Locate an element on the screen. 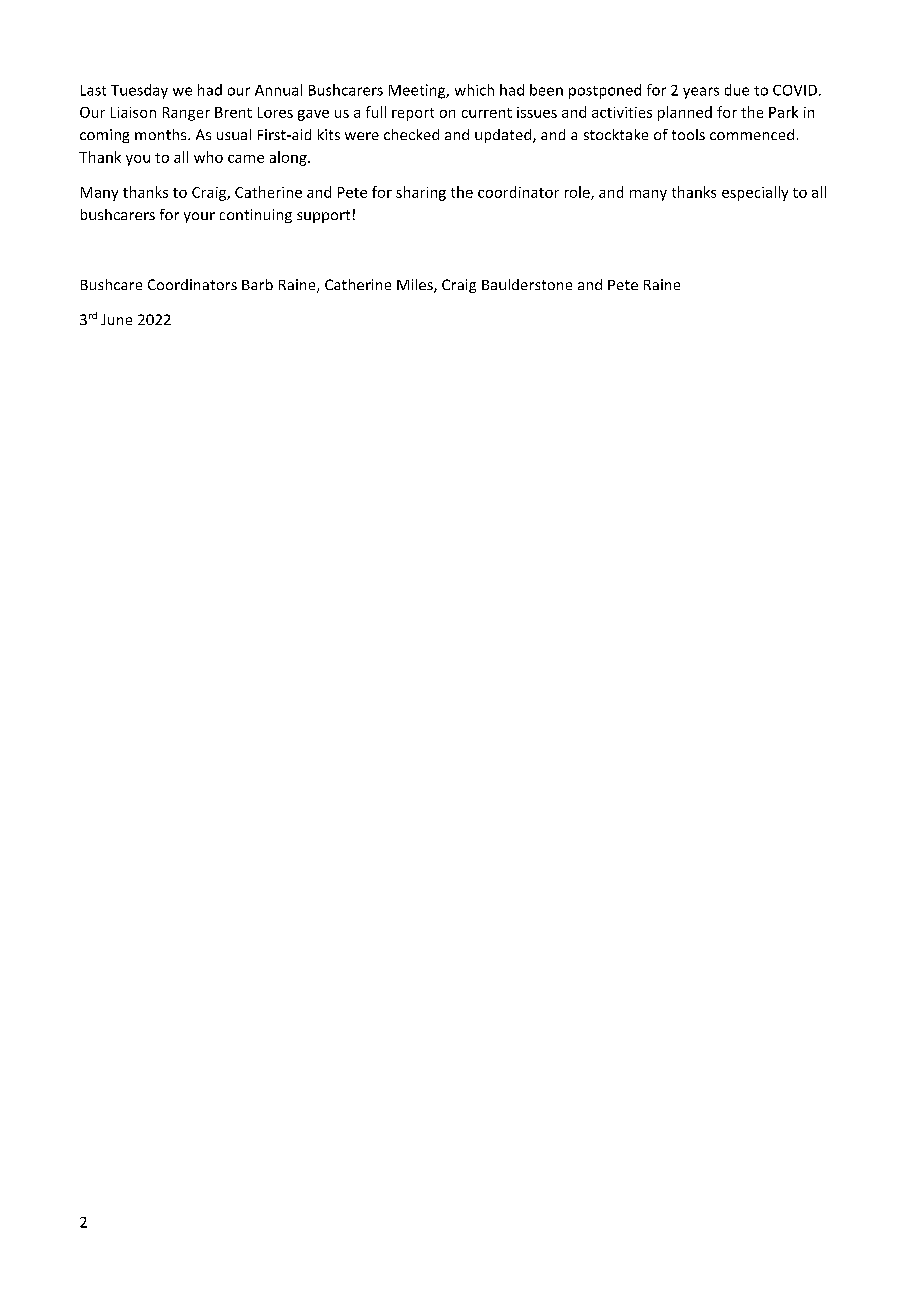  sharing is located at coordinates (421, 193).
